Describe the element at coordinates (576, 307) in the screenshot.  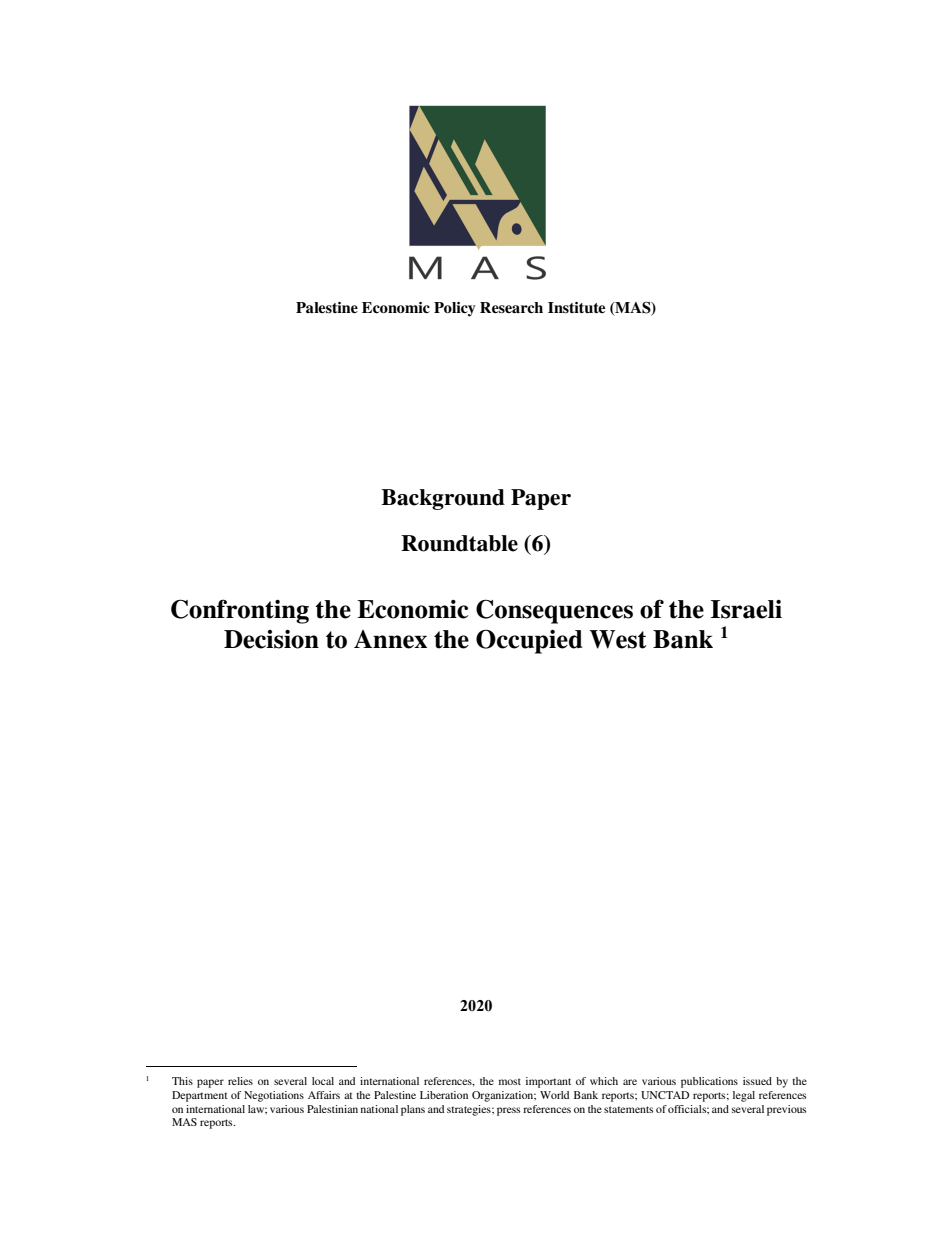
I see `Institute` at that location.
